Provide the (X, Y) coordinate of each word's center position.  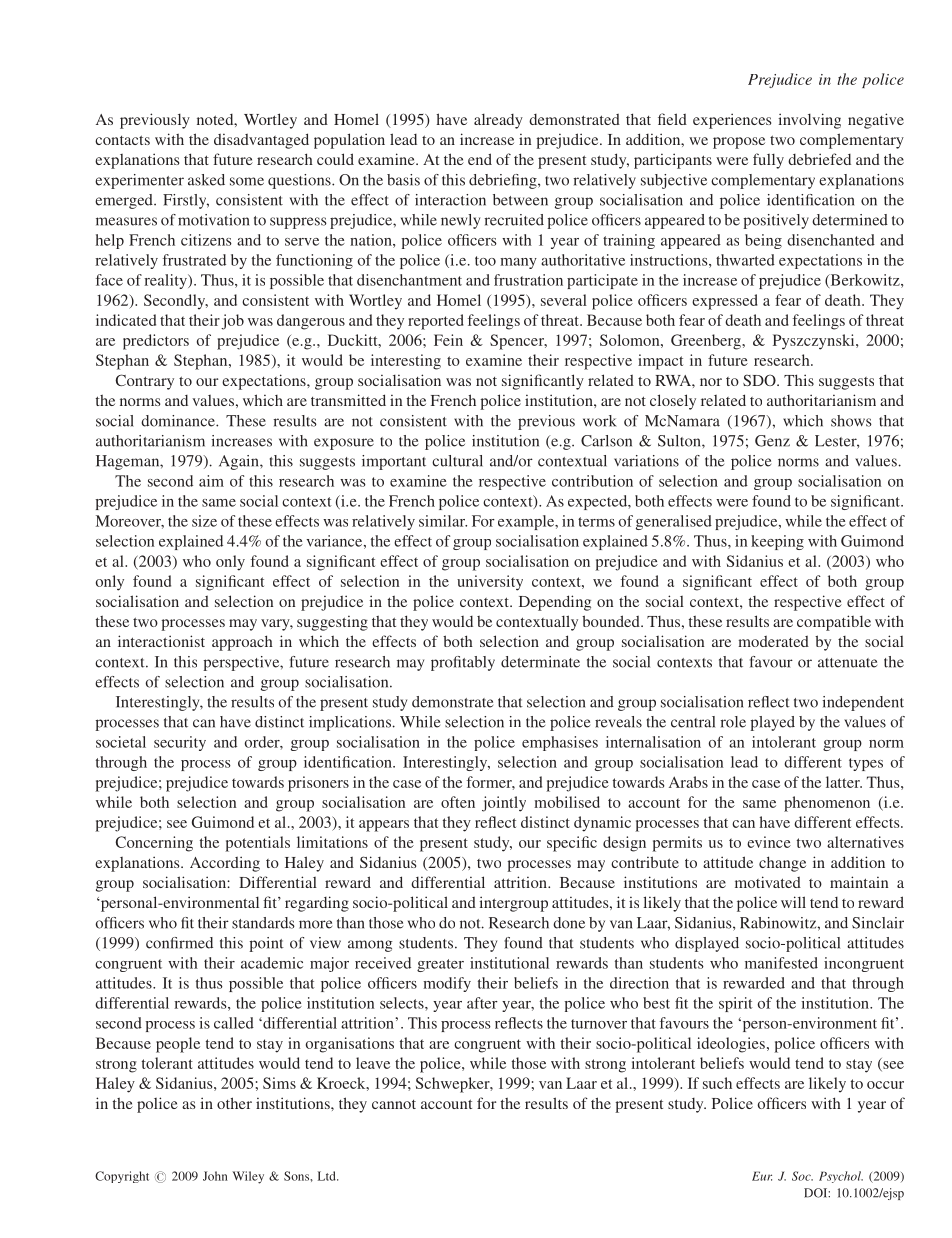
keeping (777, 542)
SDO (760, 380)
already (498, 121)
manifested (781, 963)
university (490, 583)
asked (206, 180)
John (215, 1176)
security (180, 743)
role (733, 722)
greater (440, 965)
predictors (156, 342)
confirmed (179, 943)
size (204, 521)
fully (768, 161)
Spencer (518, 342)
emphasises (560, 743)
